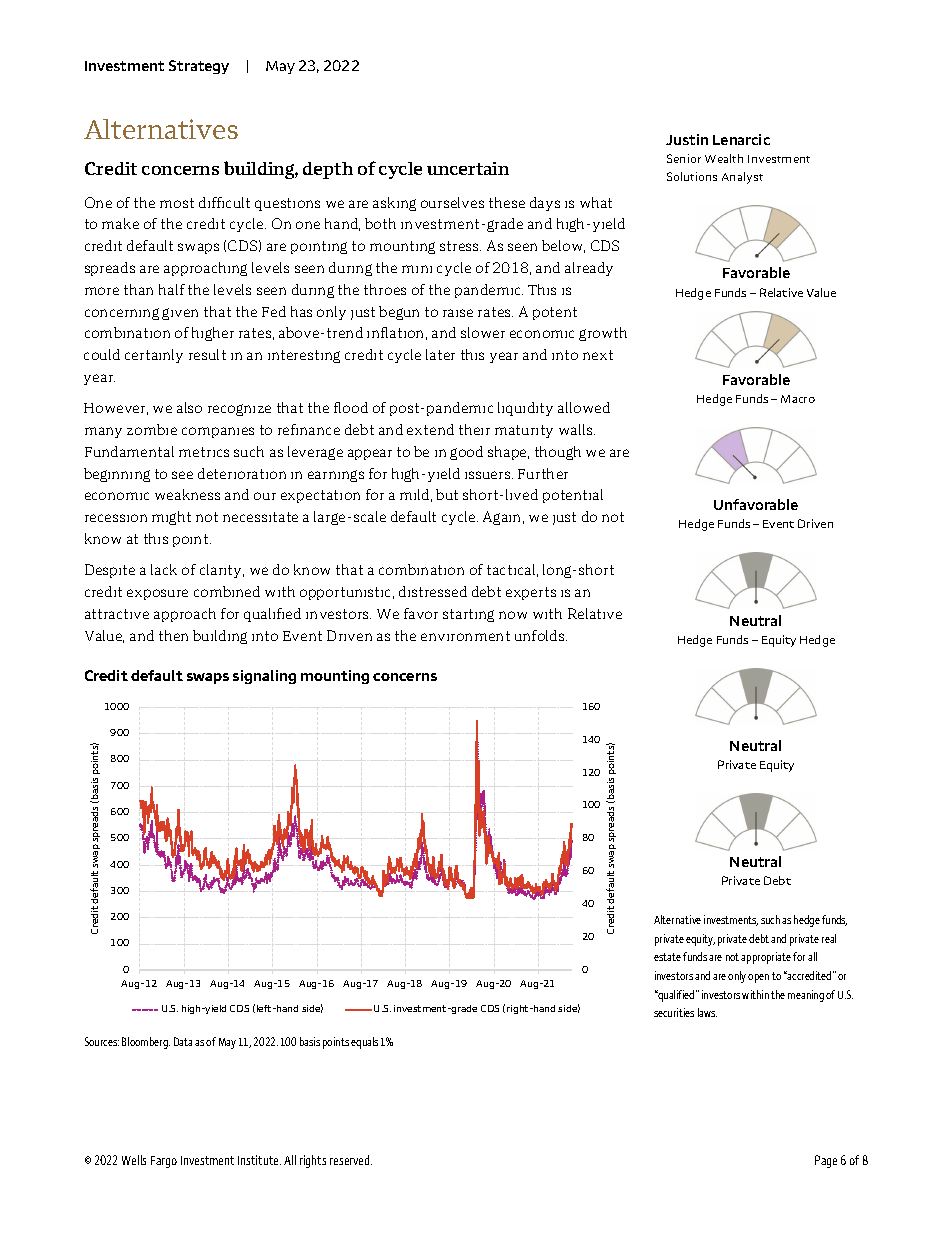 This screenshot has width=952, height=1233. I want to click on starting, so click(468, 615).
